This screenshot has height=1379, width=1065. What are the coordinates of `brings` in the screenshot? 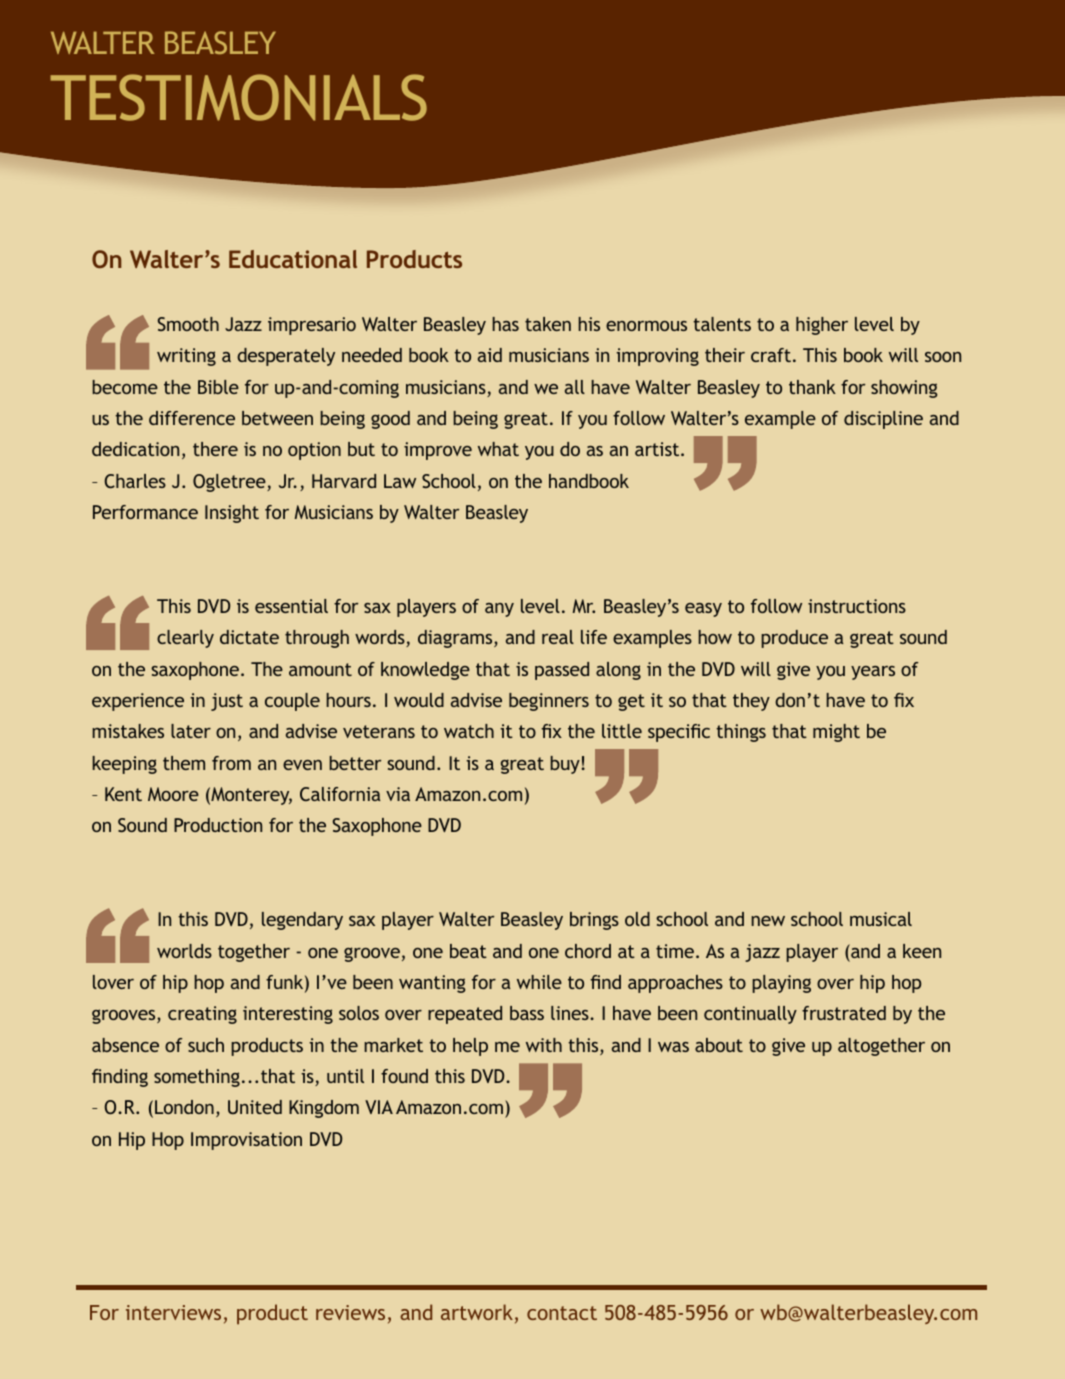 It's located at (594, 921).
